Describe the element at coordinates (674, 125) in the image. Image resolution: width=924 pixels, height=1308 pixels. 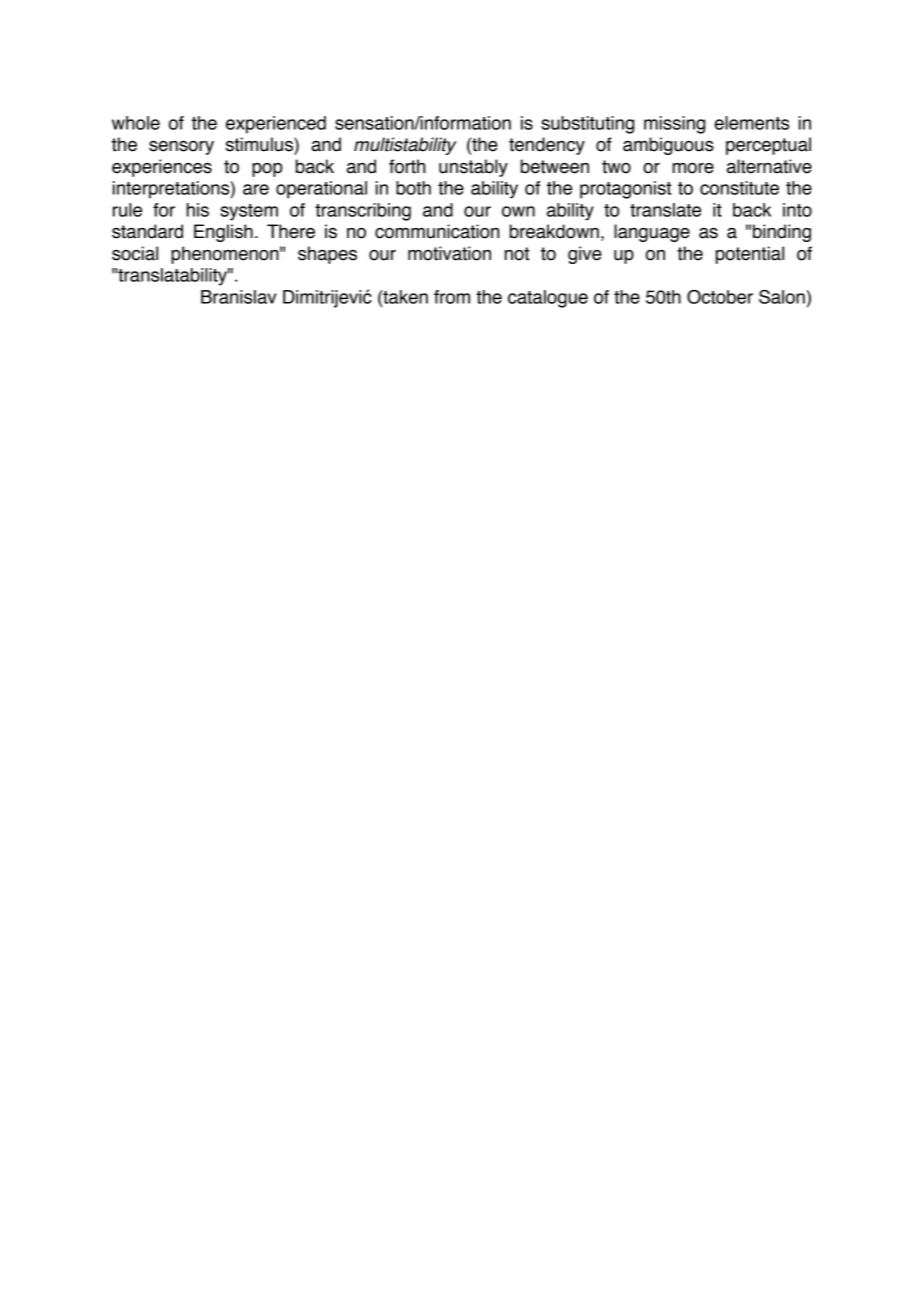
I see `missing` at that location.
